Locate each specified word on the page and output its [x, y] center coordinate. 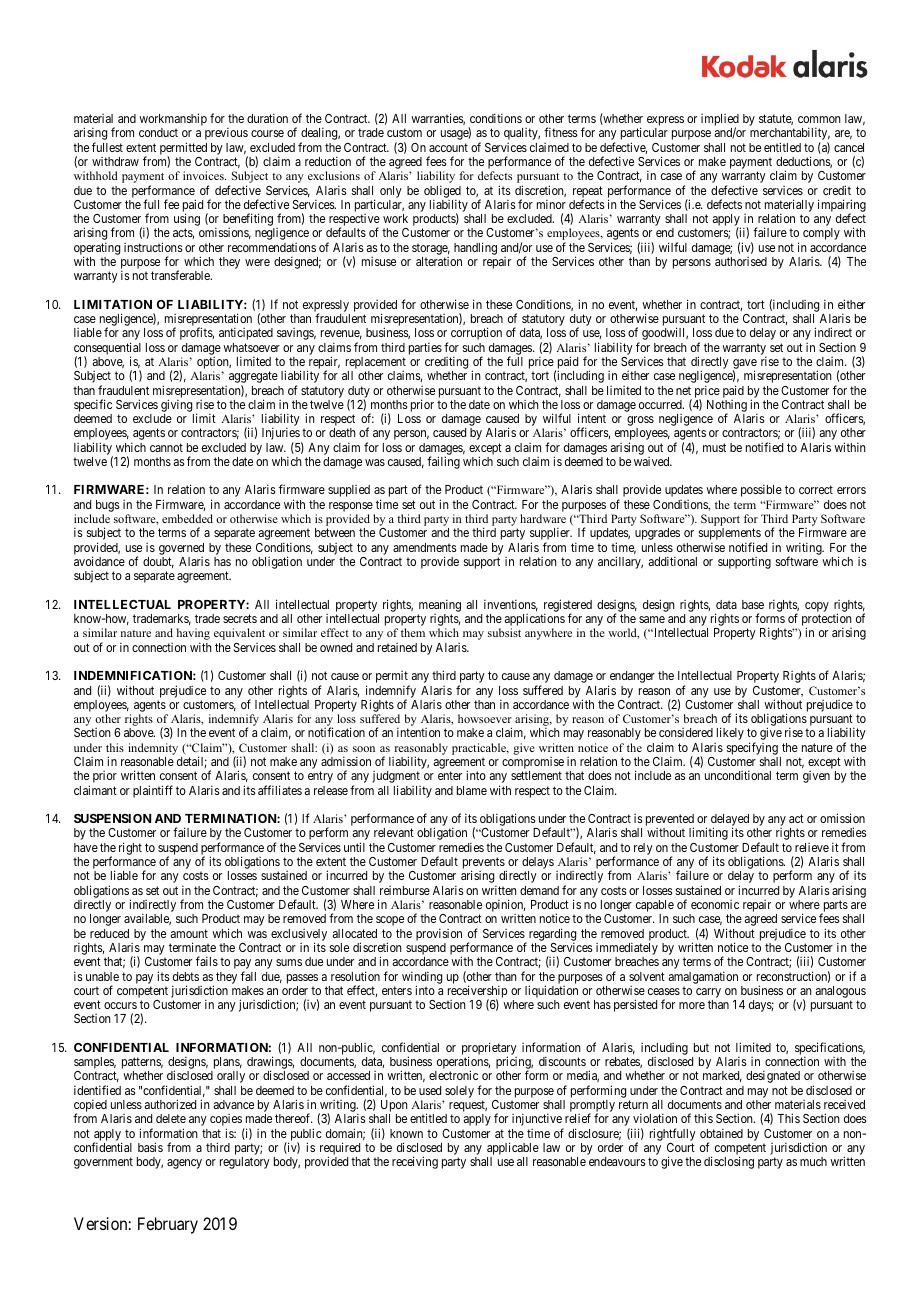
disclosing [729, 1162]
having [193, 635]
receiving [415, 1162]
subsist [504, 632]
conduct [158, 132]
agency [184, 1164]
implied [720, 121]
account [448, 147]
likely [730, 733]
